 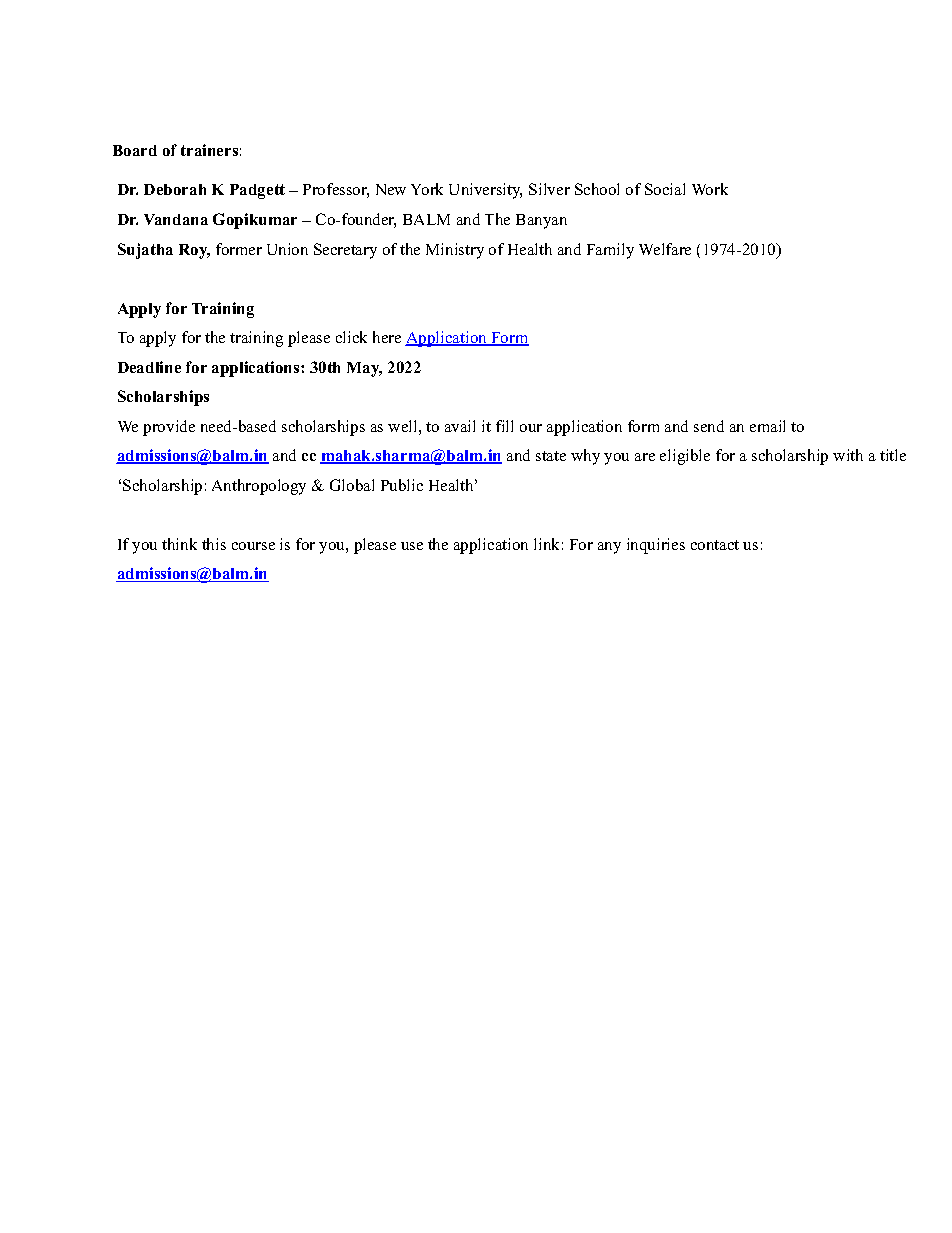 I want to click on Board, so click(x=135, y=150).
